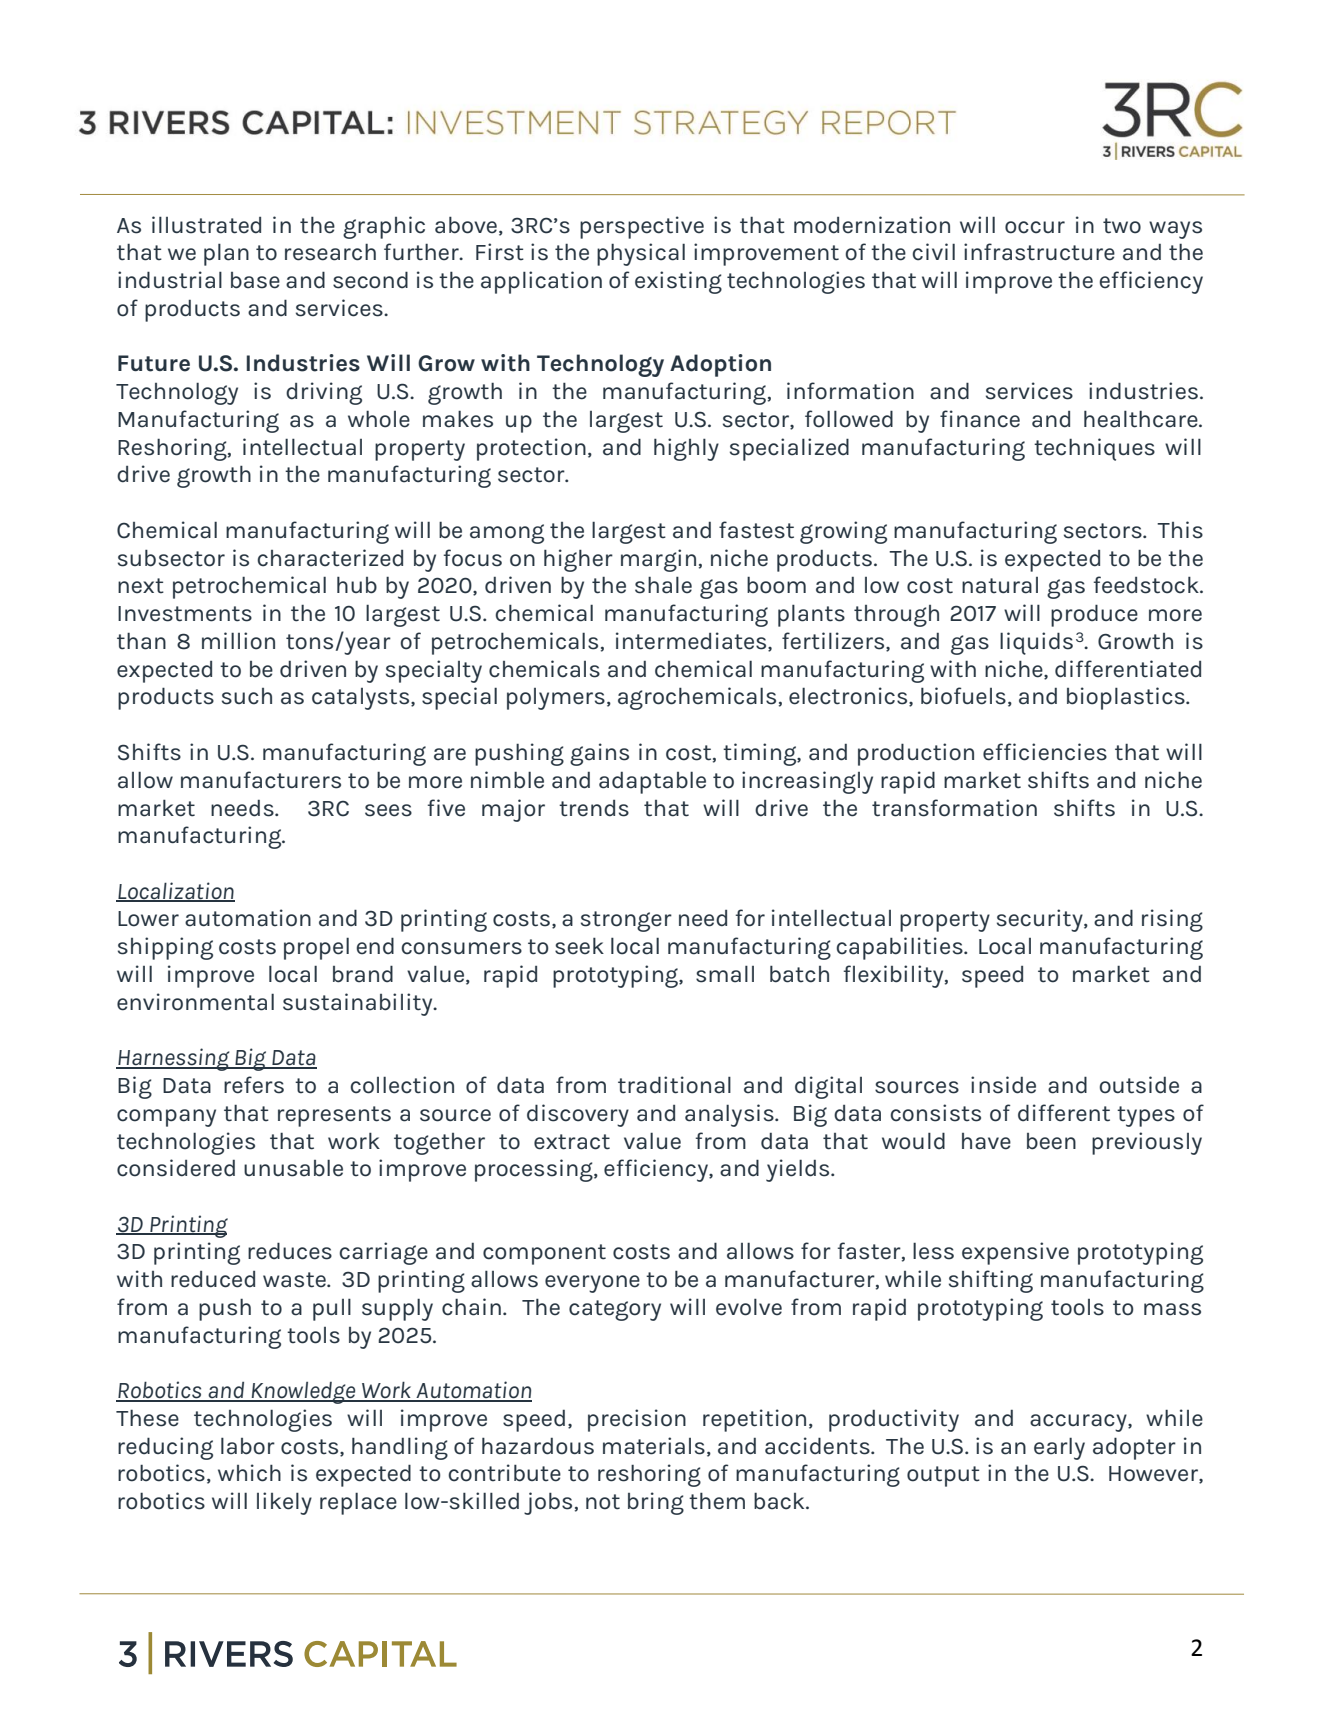 Image resolution: width=1320 pixels, height=1709 pixels. What do you see at coordinates (572, 1142) in the page?
I see `extract` at bounding box center [572, 1142].
